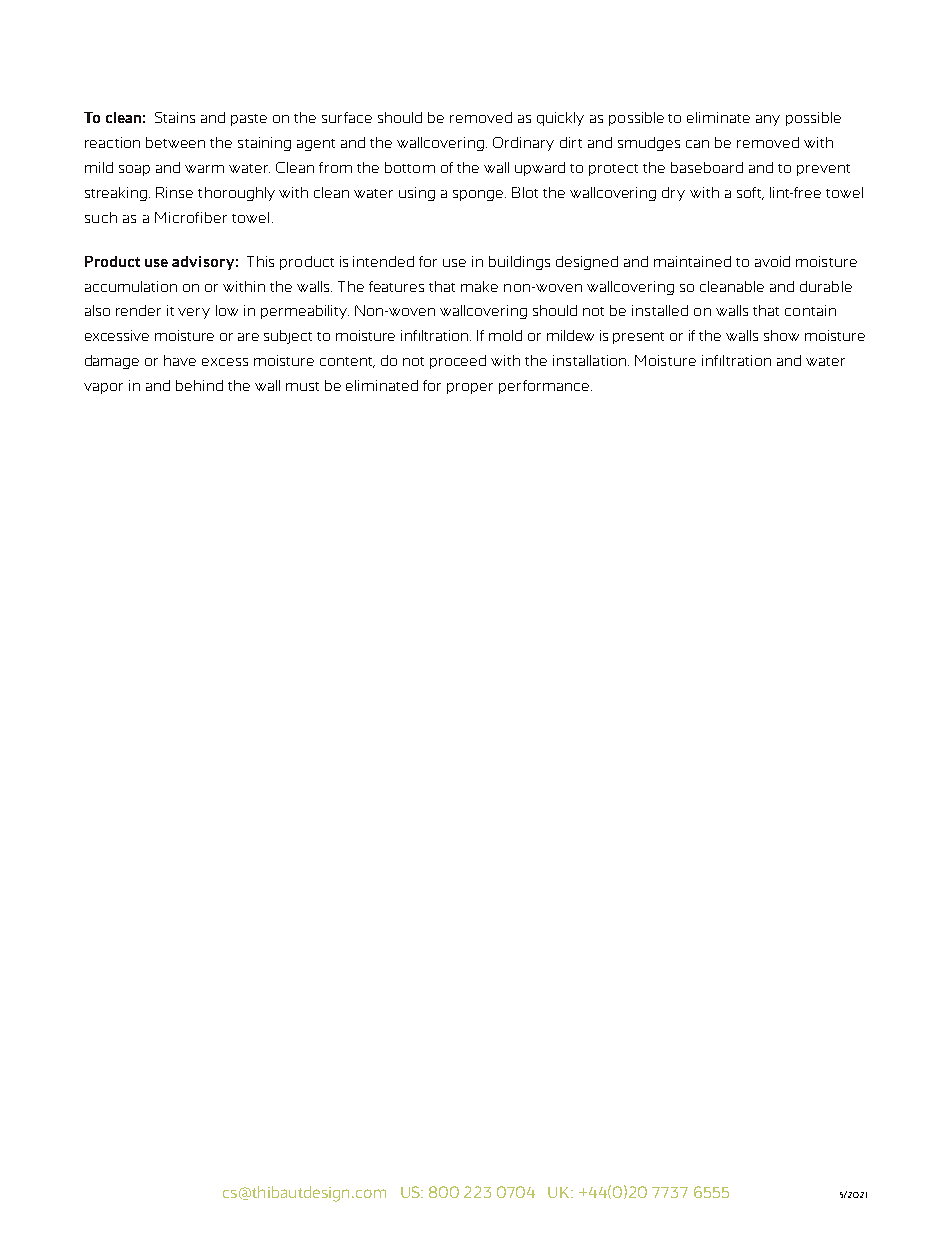  Describe the element at coordinates (772, 261) in the screenshot. I see `avoid` at that location.
